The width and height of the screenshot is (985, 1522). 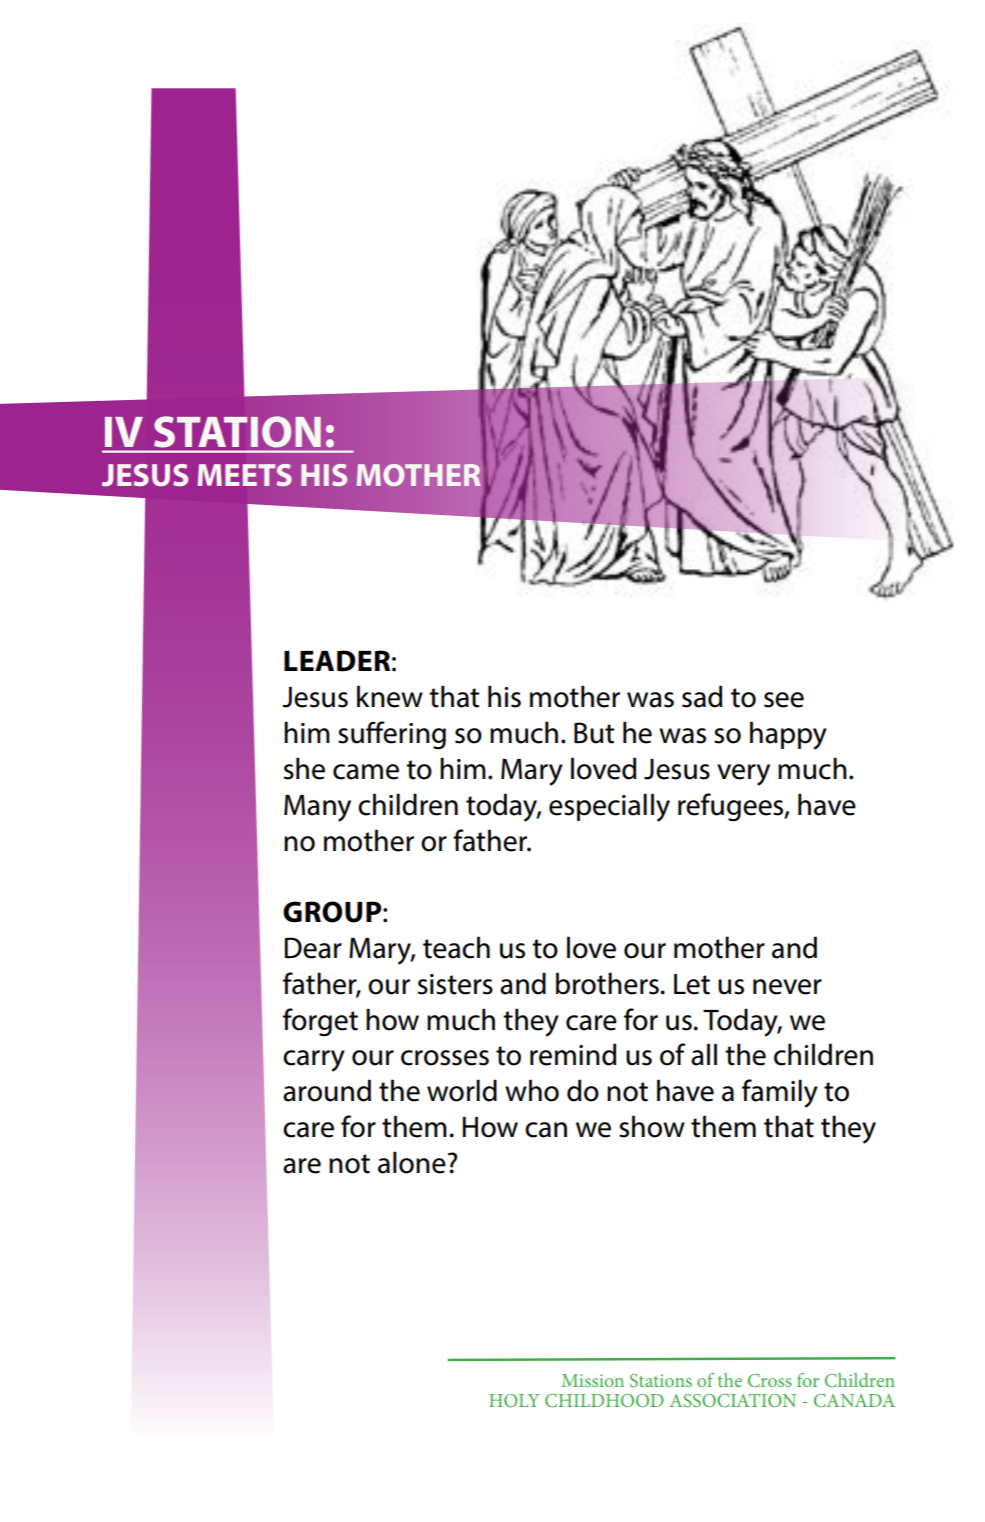 I want to click on HOLY, so click(x=514, y=1400).
